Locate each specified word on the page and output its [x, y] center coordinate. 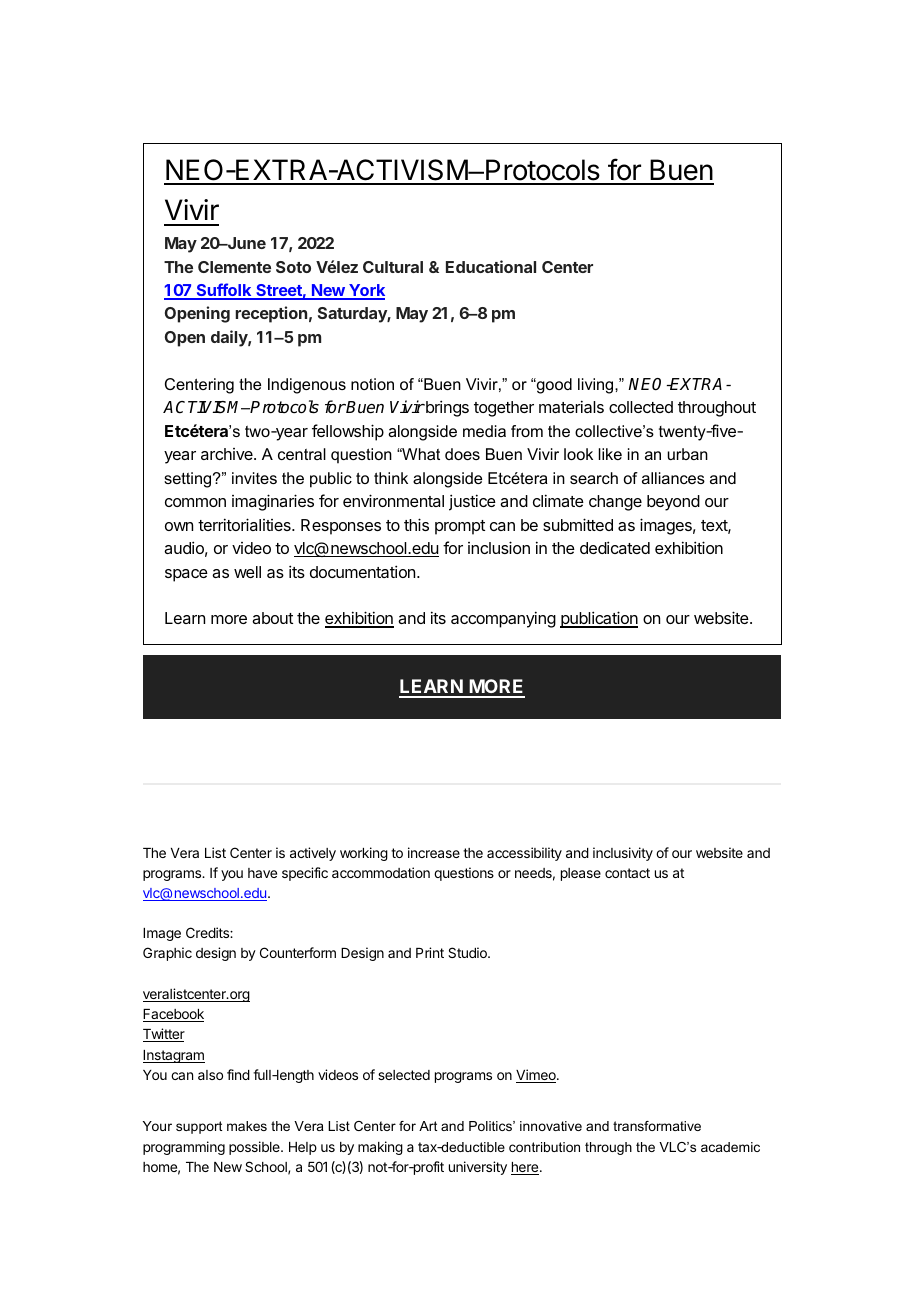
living [597, 386]
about [272, 618]
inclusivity [623, 854]
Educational [491, 266]
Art [428, 1126]
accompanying [503, 619]
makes [247, 1126]
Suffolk [224, 291]
